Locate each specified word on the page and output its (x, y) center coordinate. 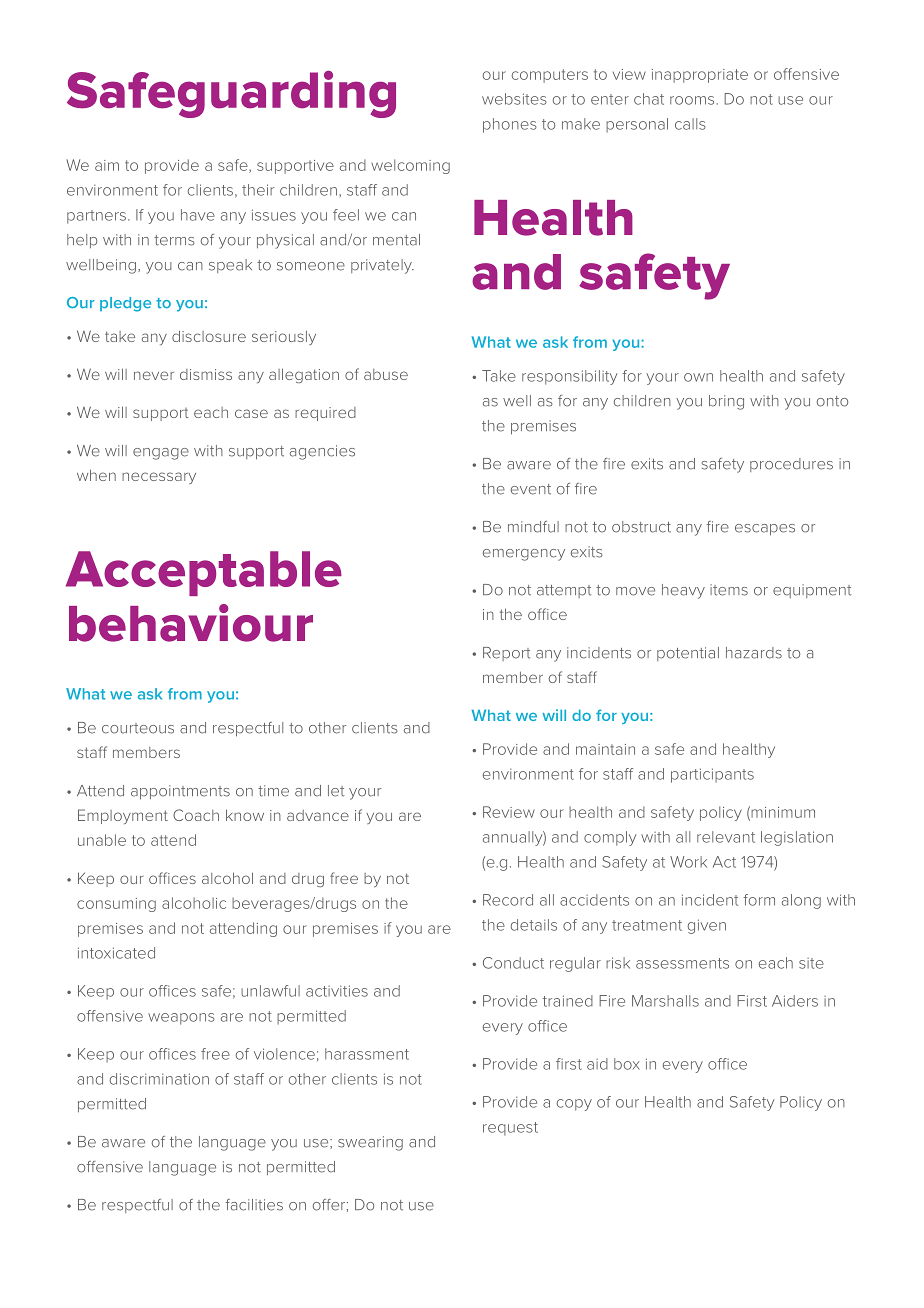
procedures (791, 465)
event (531, 489)
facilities (254, 1205)
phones (510, 125)
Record (508, 900)
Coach (196, 815)
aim (107, 165)
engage (161, 454)
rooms (693, 100)
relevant (726, 837)
